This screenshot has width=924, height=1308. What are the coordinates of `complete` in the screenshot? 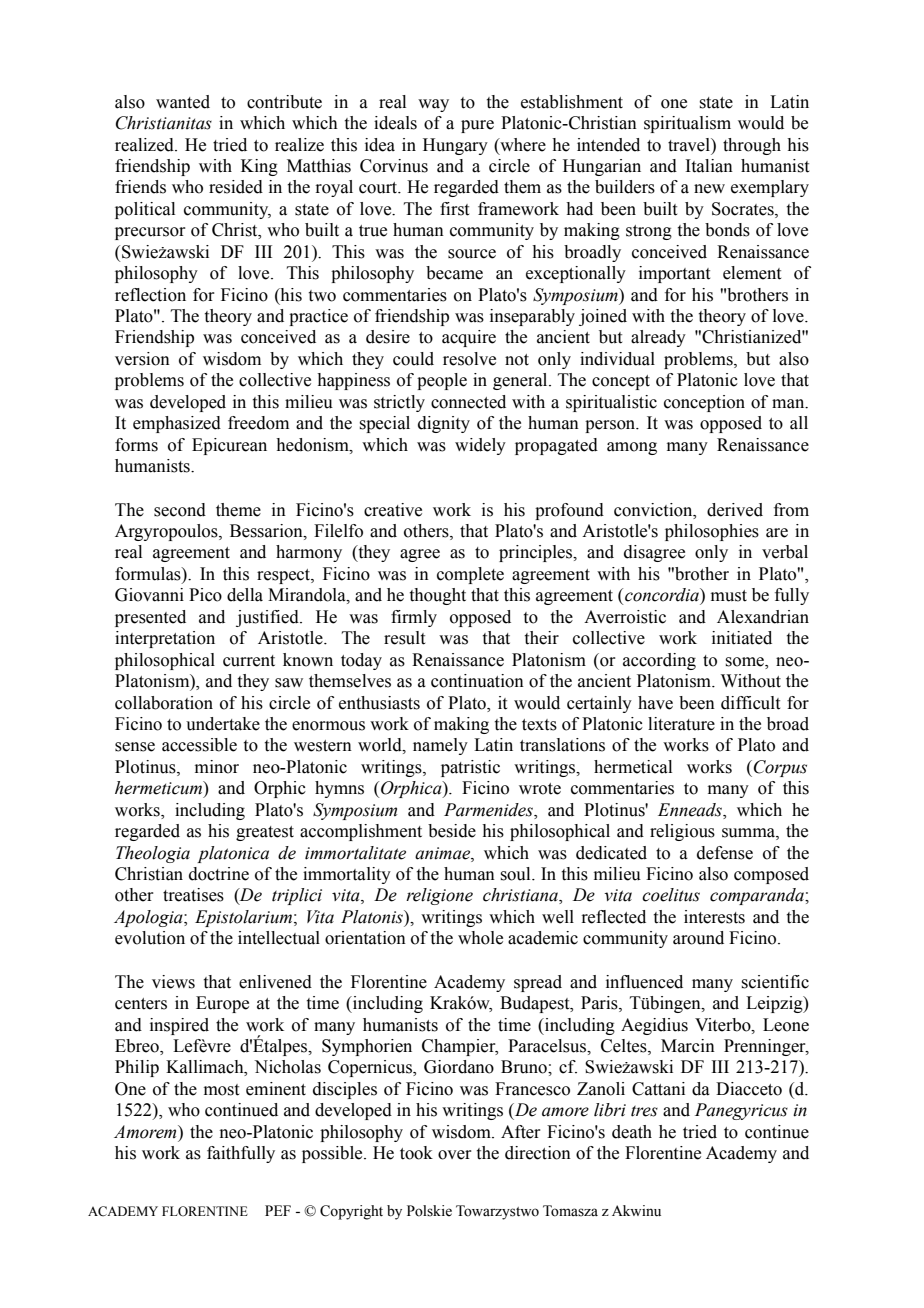 It's located at (470, 575).
